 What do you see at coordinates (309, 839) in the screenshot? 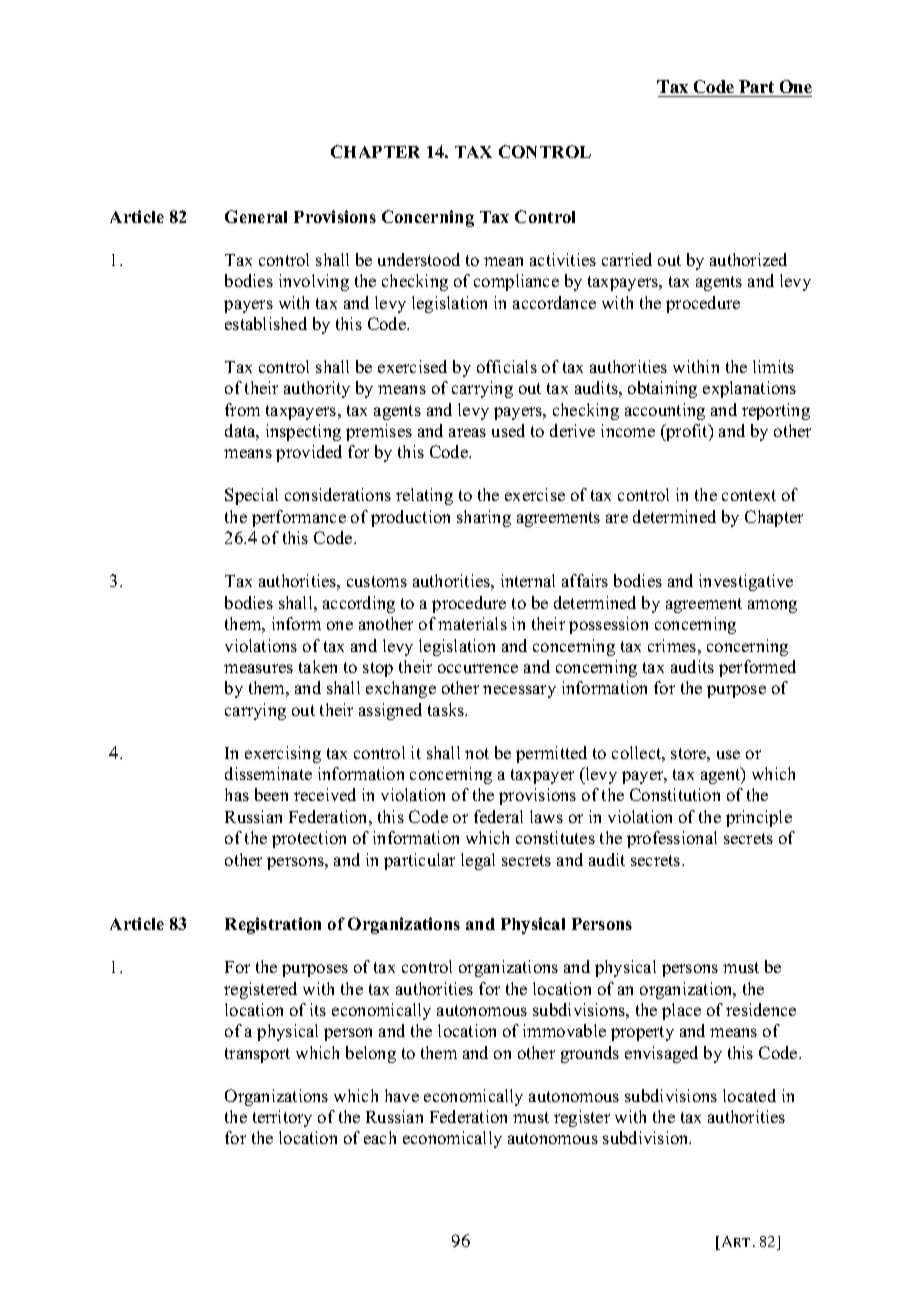
I see `protection` at bounding box center [309, 839].
